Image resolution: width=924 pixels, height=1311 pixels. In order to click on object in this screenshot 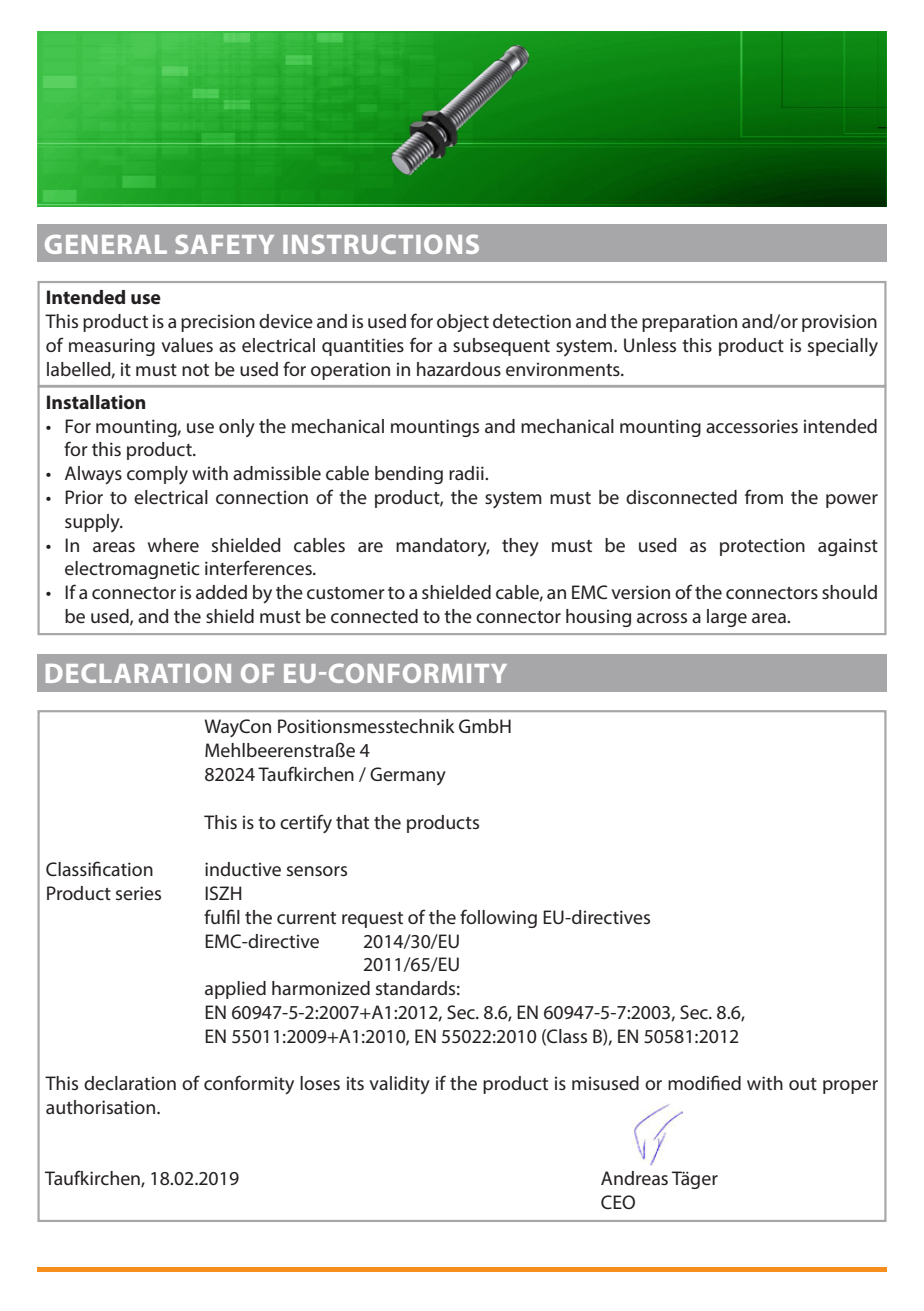, I will do `click(463, 323)`.
